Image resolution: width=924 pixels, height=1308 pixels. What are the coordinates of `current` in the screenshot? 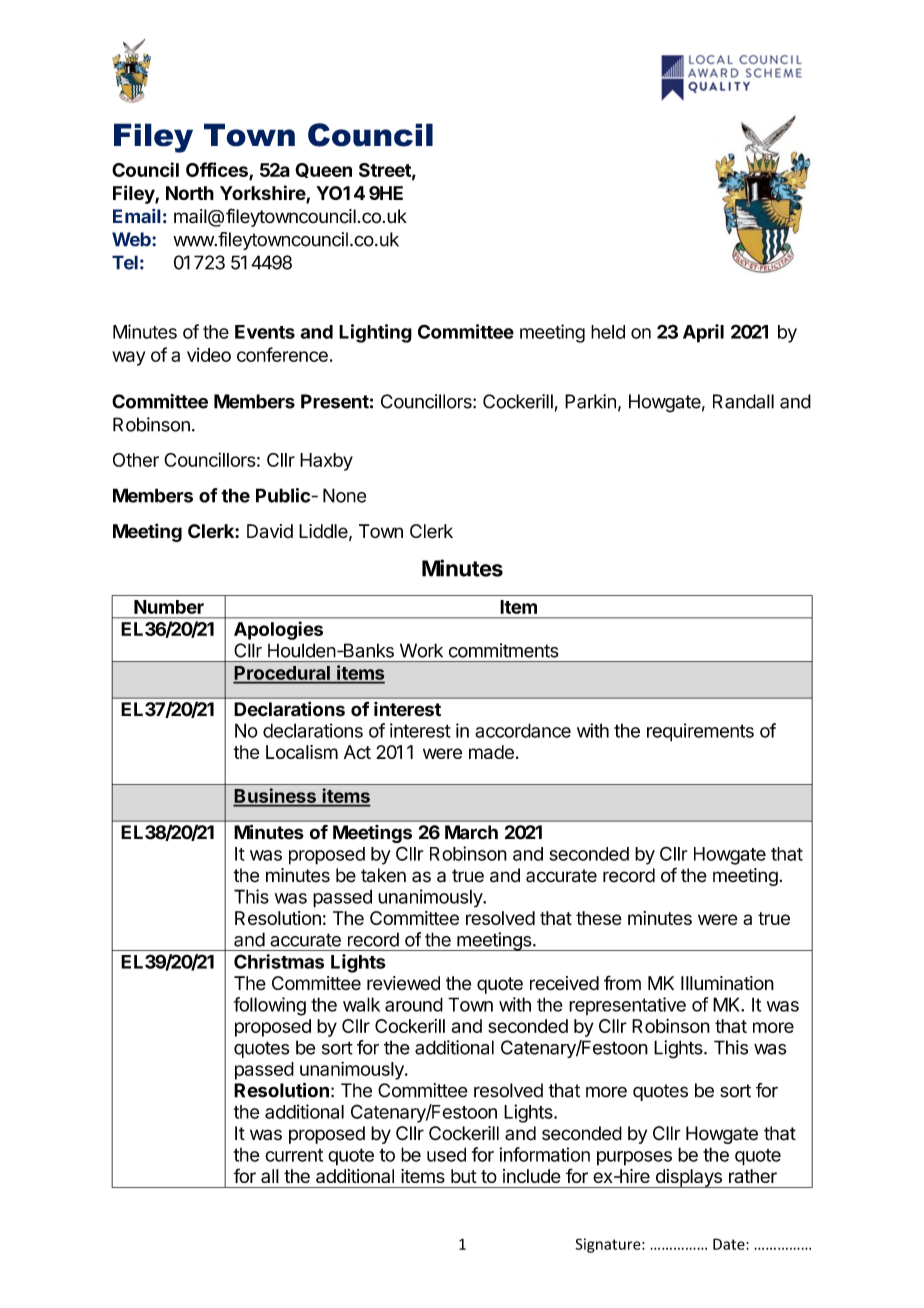 It's located at (294, 1155).
